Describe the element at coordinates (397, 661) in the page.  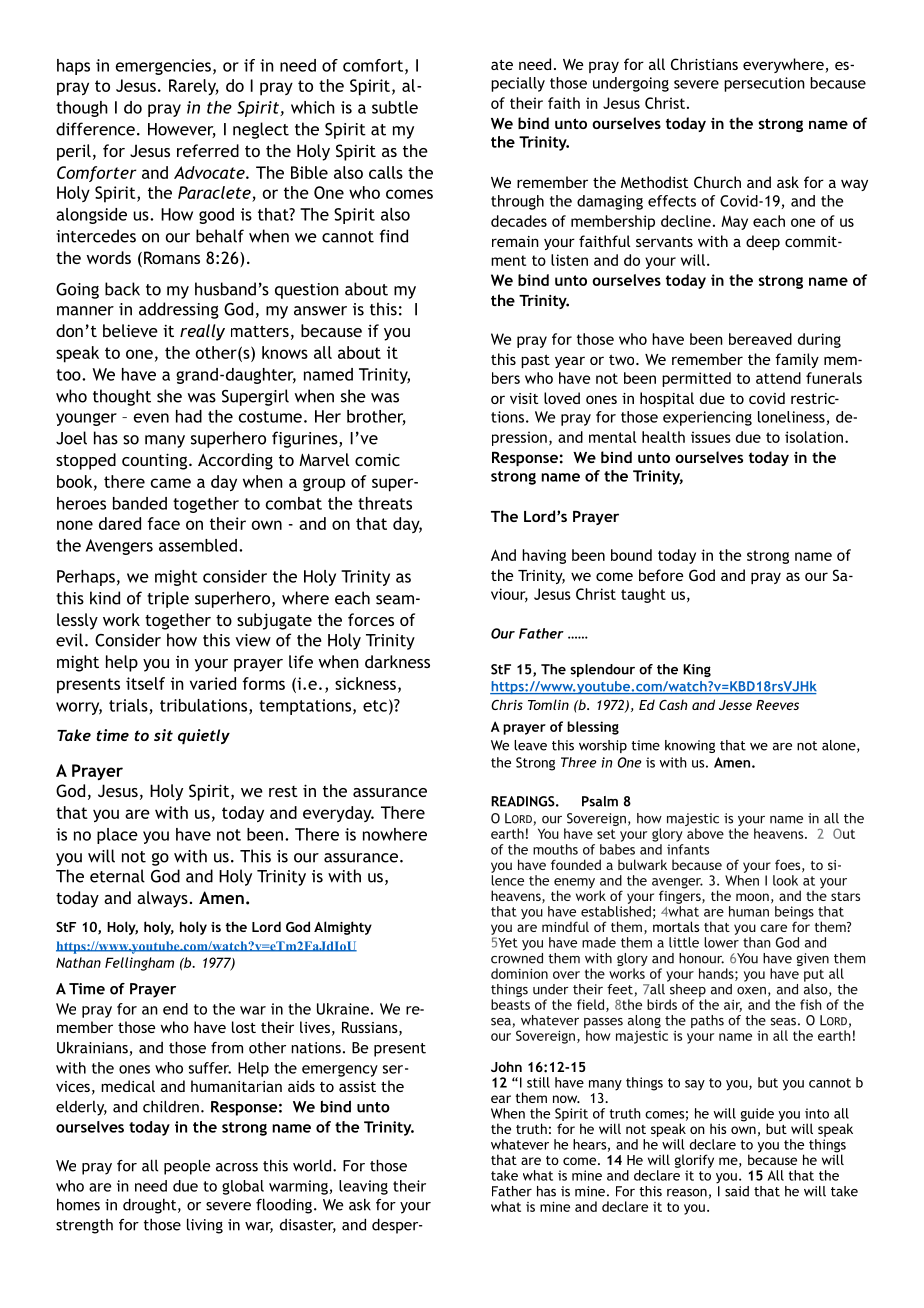
I see `darkness` at that location.
